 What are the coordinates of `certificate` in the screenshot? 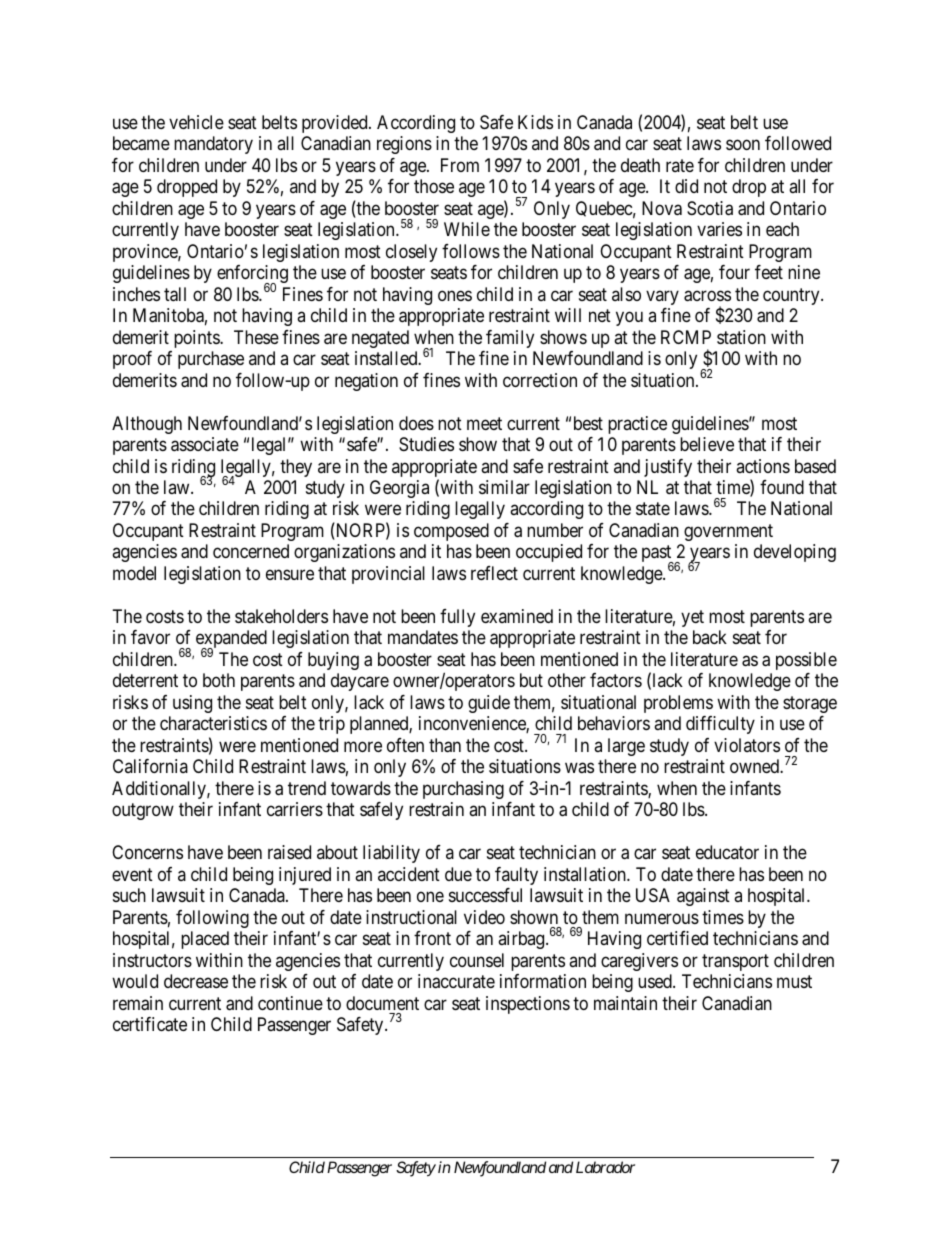 It's located at (150, 1024).
